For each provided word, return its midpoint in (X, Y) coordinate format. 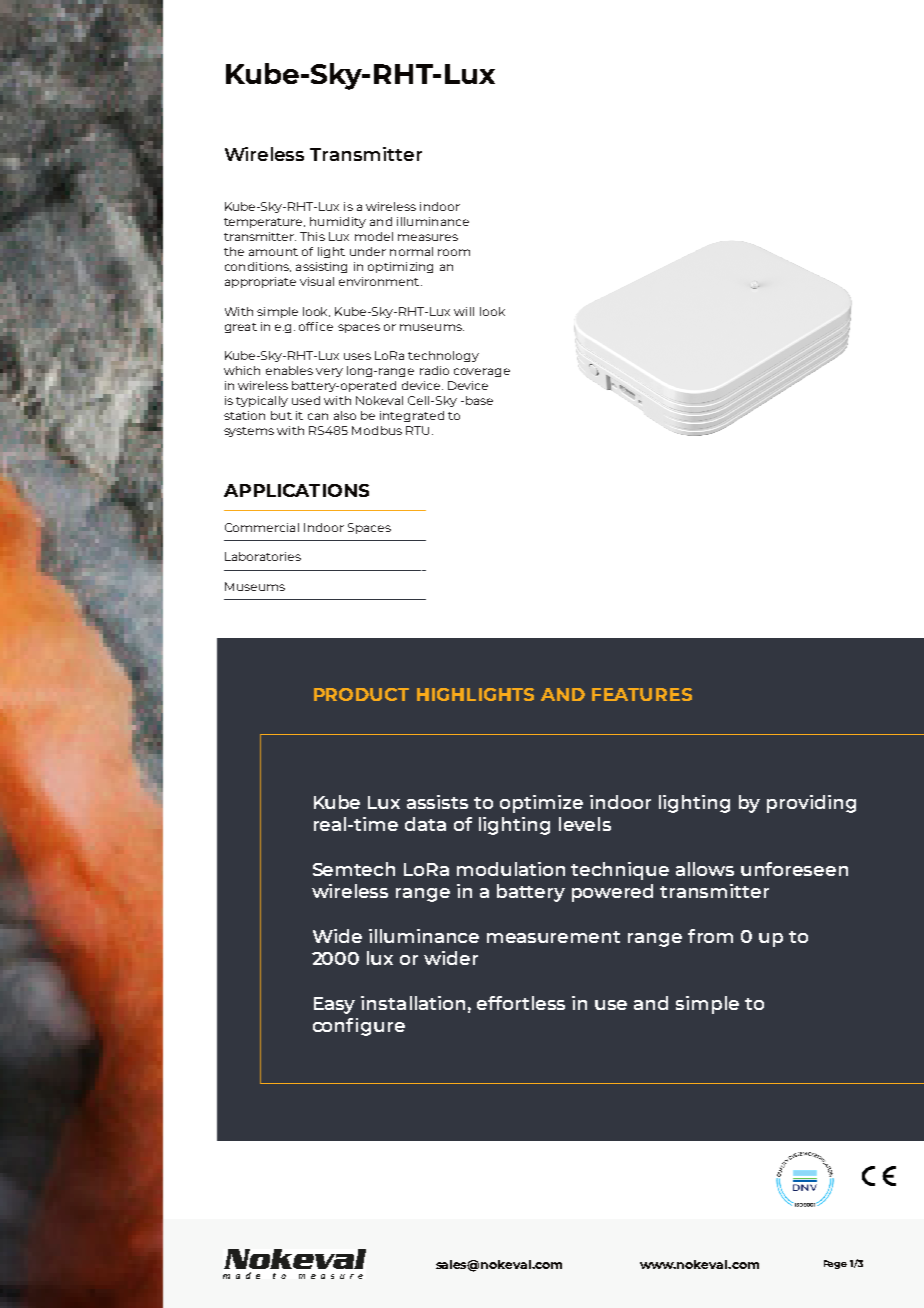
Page (835, 1264)
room (454, 252)
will (464, 311)
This (312, 236)
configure (359, 1027)
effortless (521, 1003)
